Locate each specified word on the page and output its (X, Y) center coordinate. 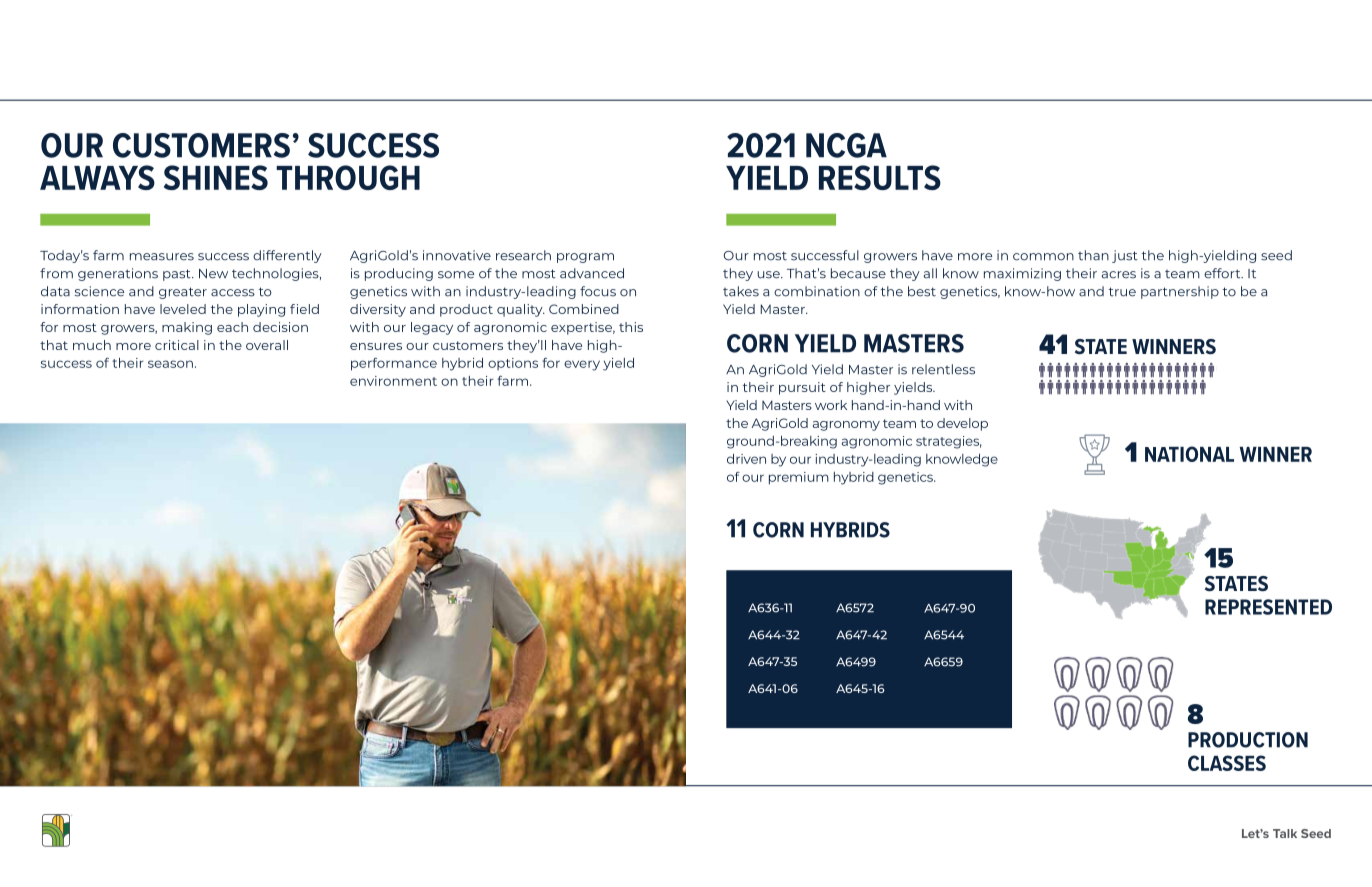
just (1125, 256)
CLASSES (1227, 763)
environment (393, 381)
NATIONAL (1189, 454)
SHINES (216, 177)
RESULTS (880, 177)
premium (799, 478)
